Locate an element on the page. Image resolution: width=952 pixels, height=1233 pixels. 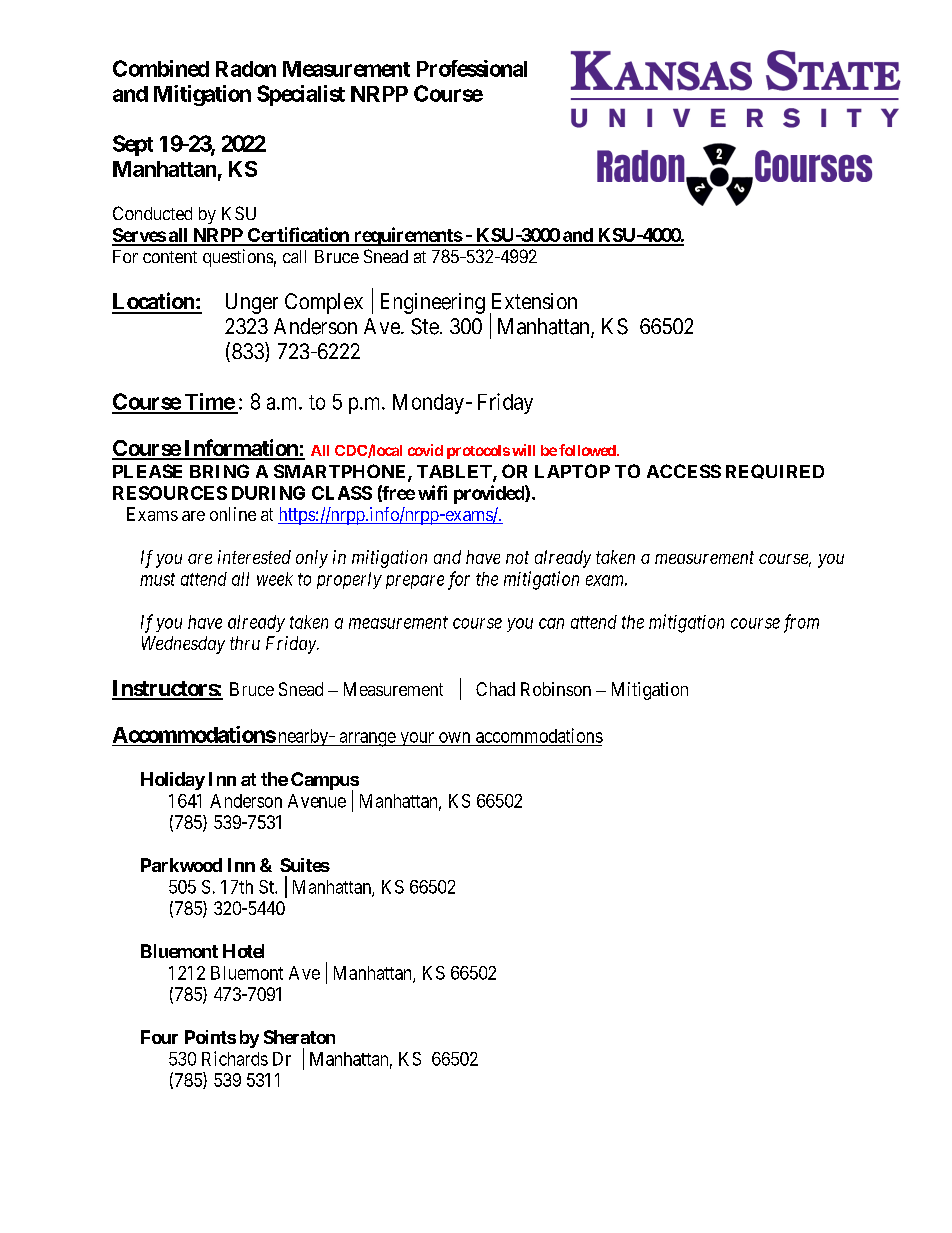
own is located at coordinates (454, 737).
